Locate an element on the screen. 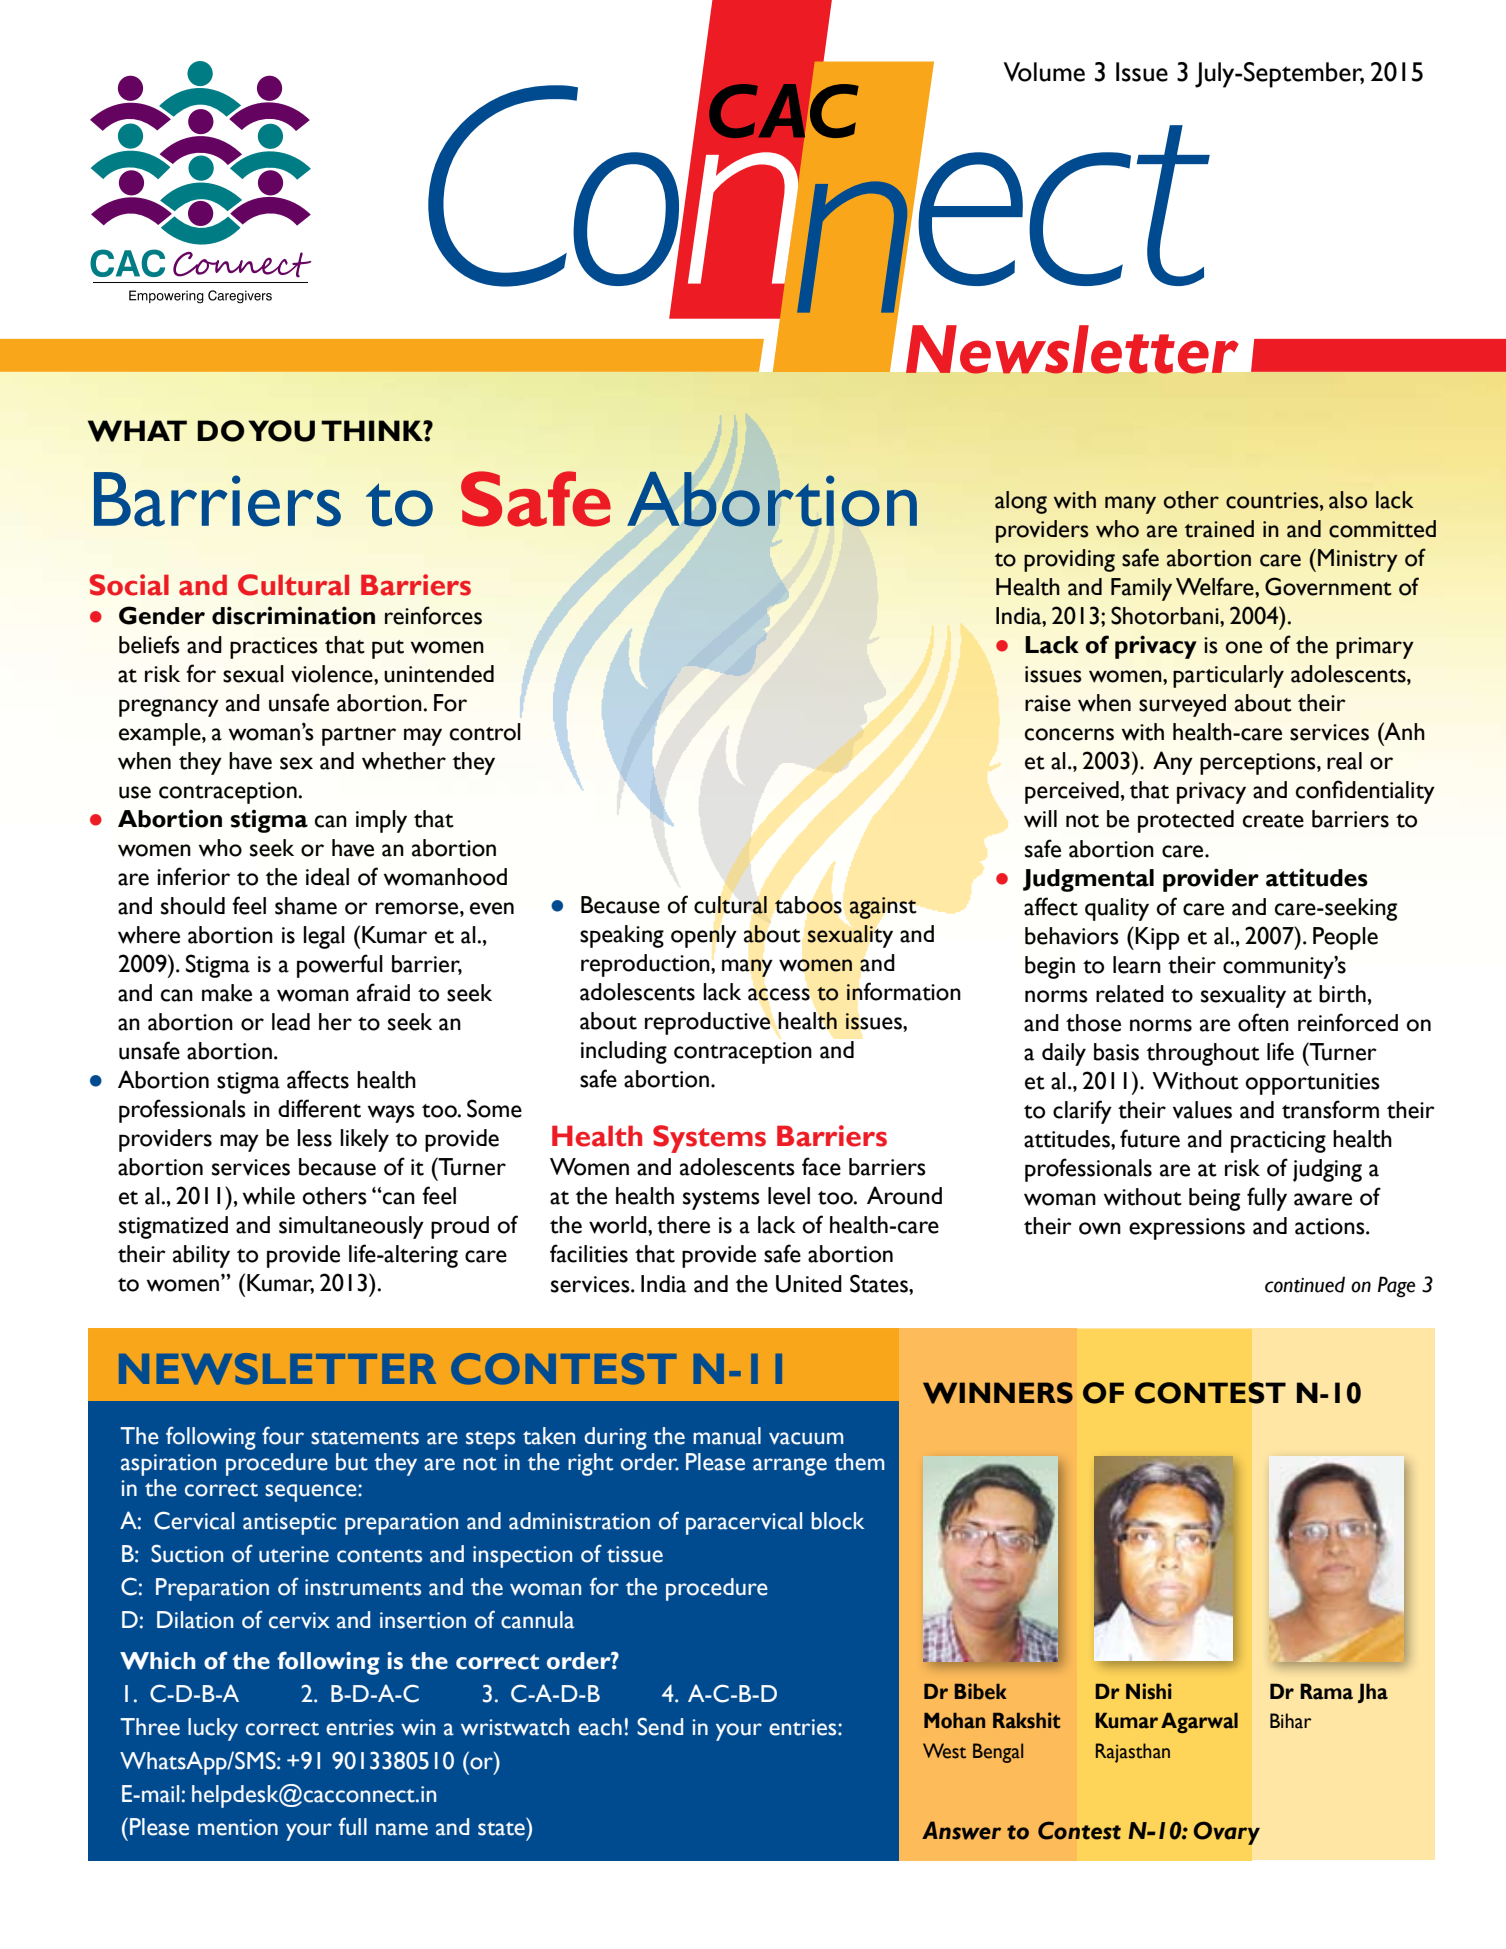  access is located at coordinates (779, 994).
